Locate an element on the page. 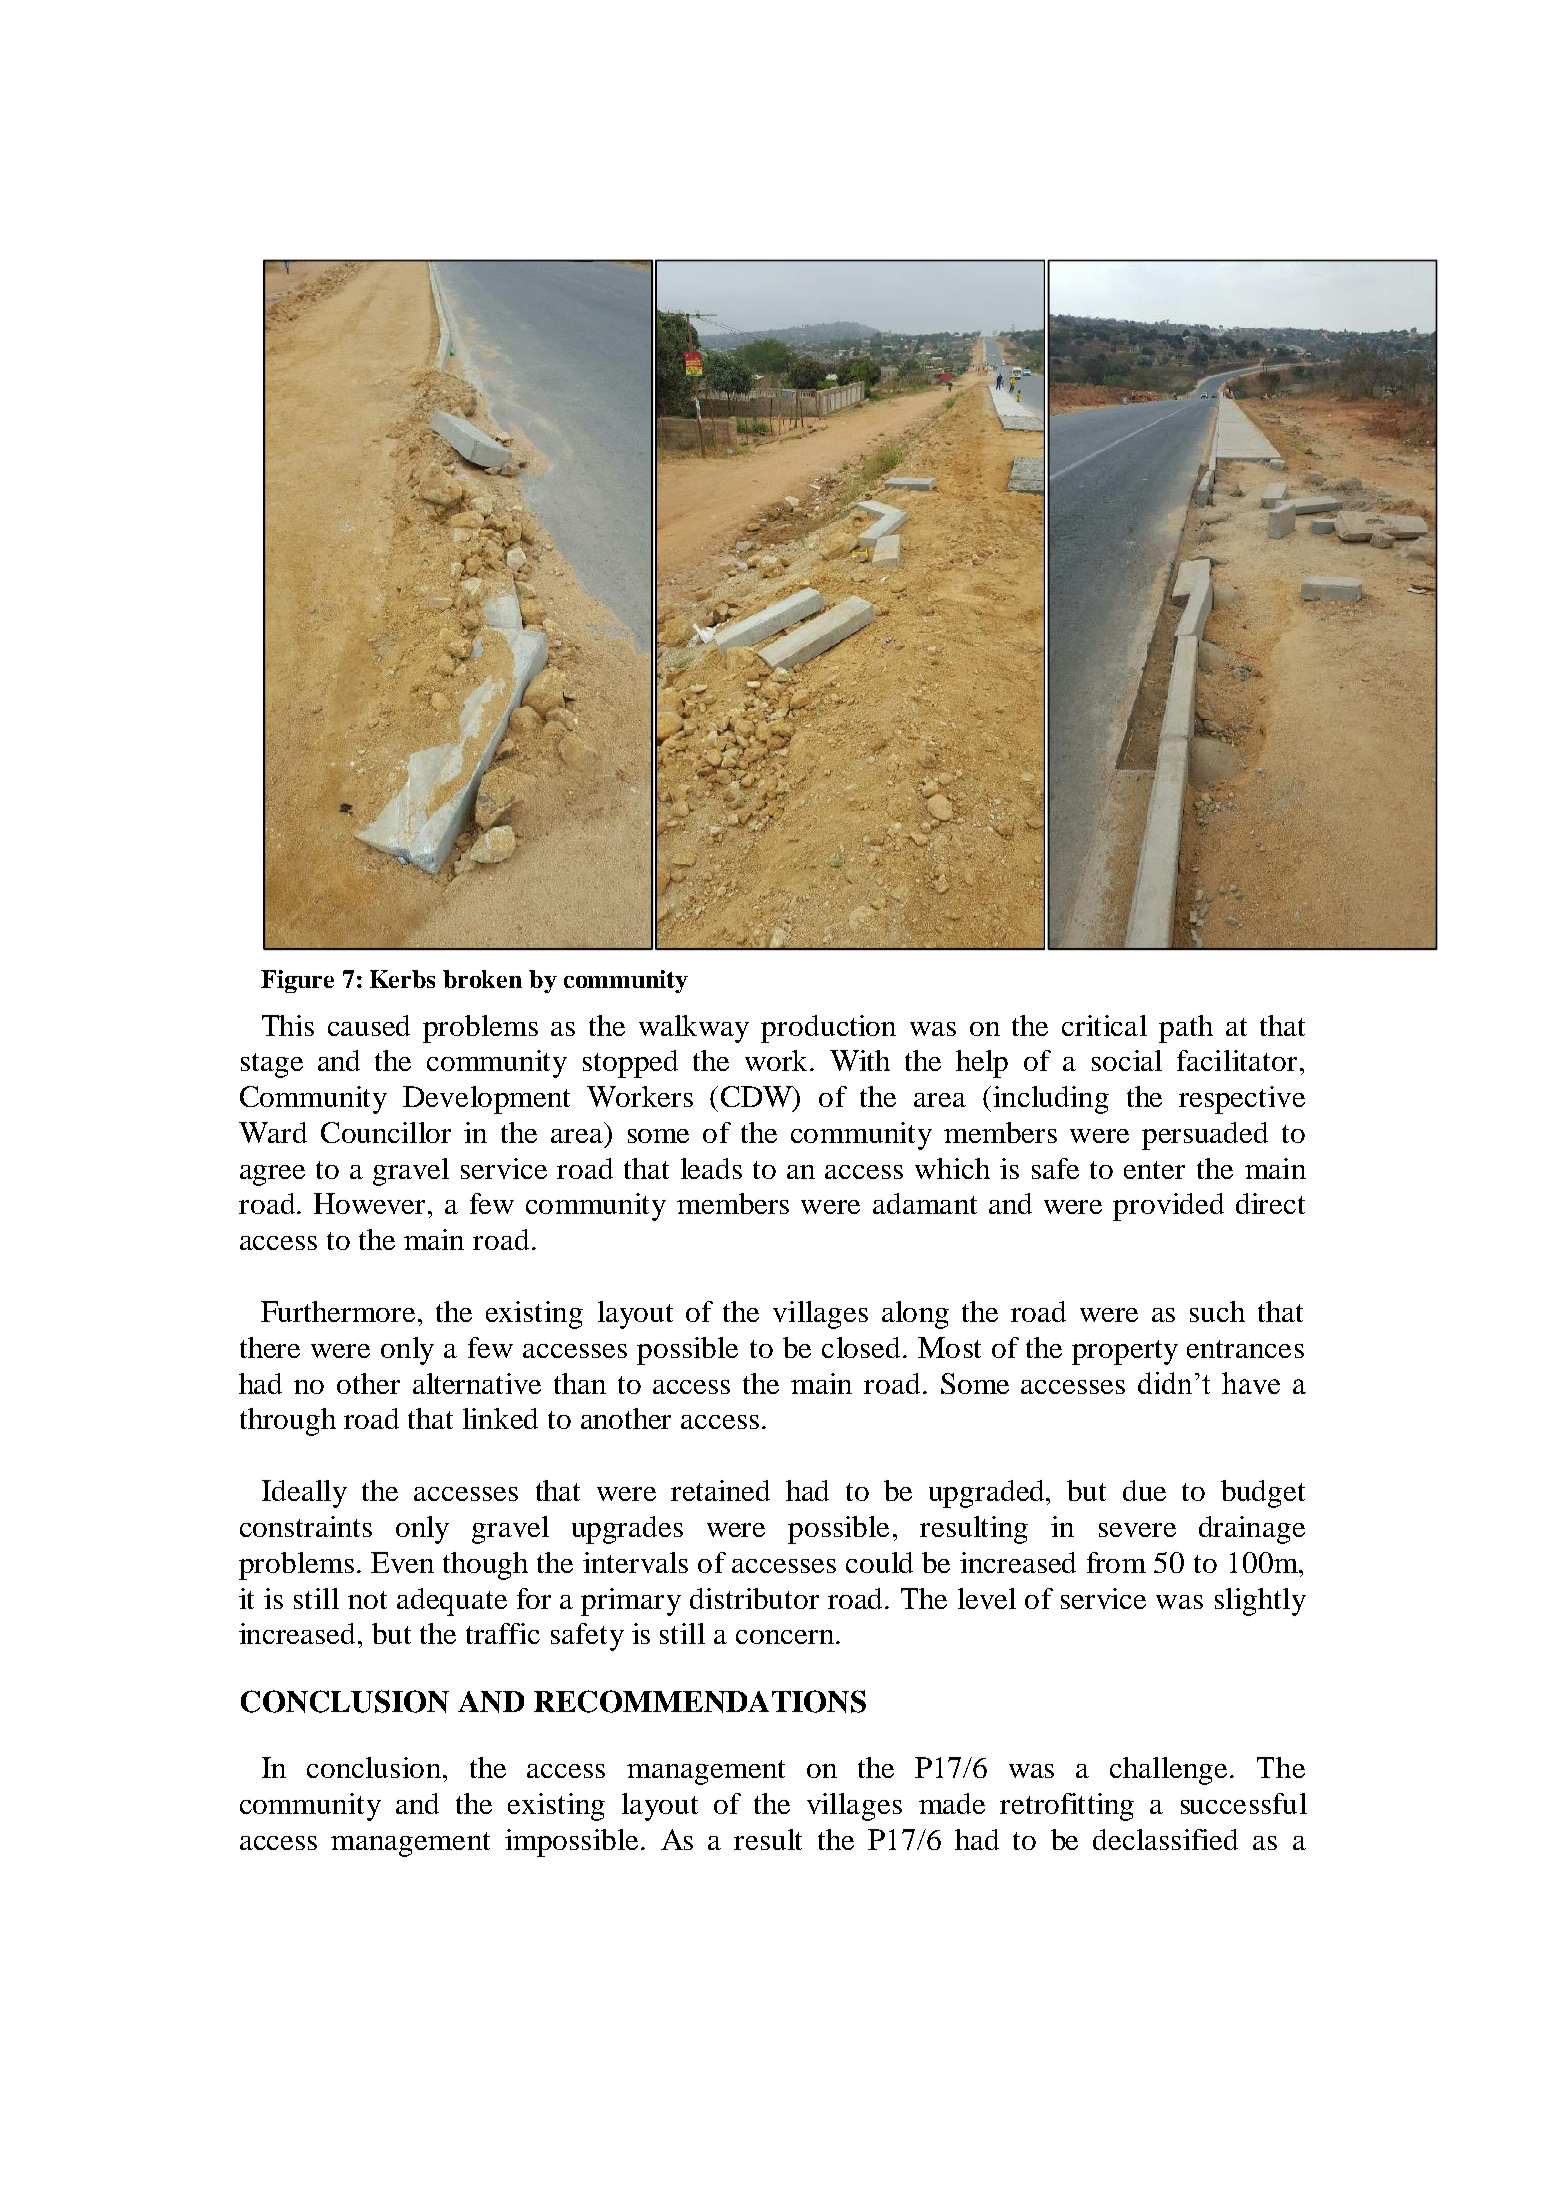  caused is located at coordinates (369, 1025).
